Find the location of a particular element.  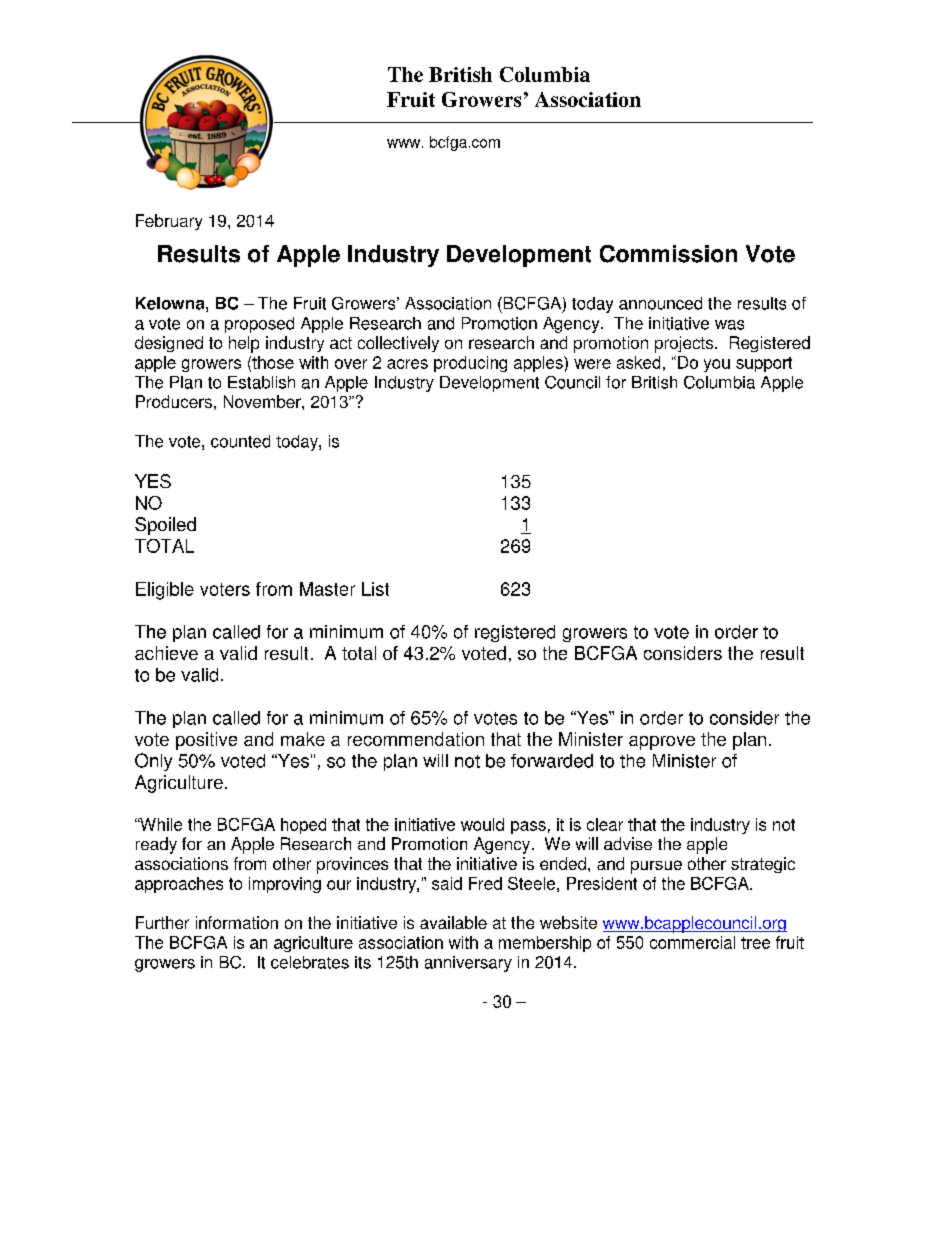

collectively is located at coordinates (398, 344).
